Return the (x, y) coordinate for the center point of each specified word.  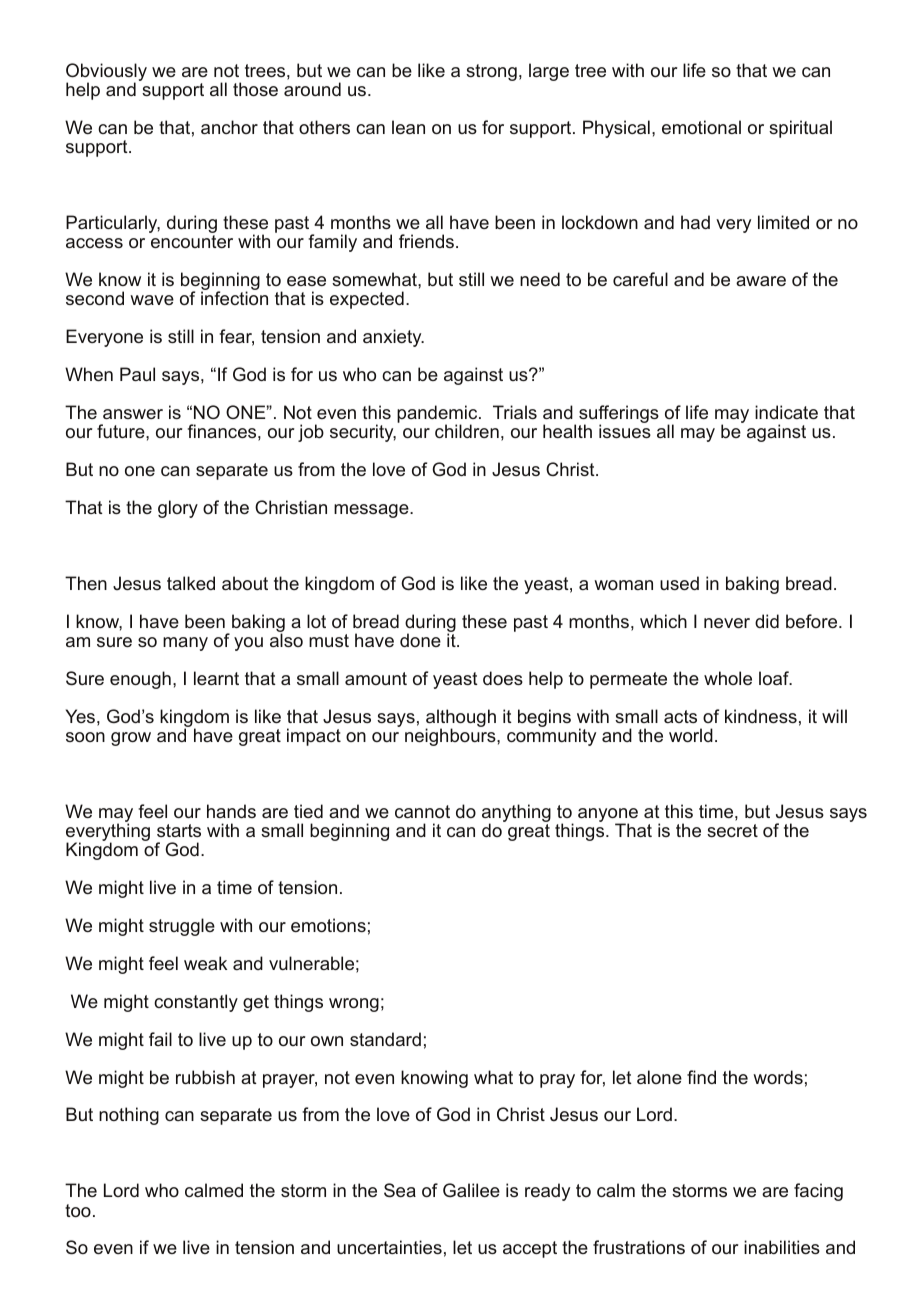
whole (728, 678)
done (420, 640)
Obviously (106, 73)
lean (408, 127)
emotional (701, 127)
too (78, 1210)
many (185, 644)
